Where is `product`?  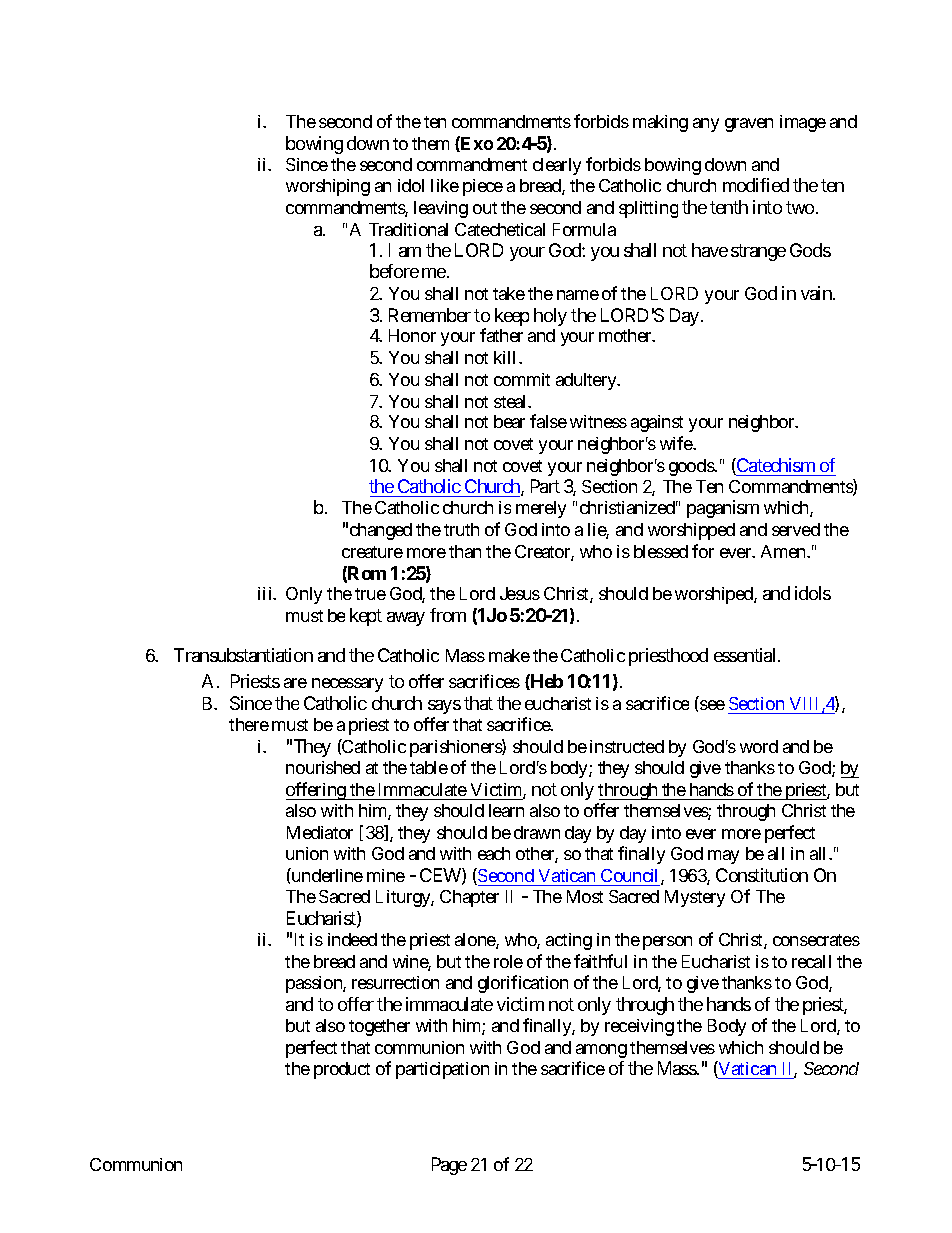 product is located at coordinates (342, 1070).
